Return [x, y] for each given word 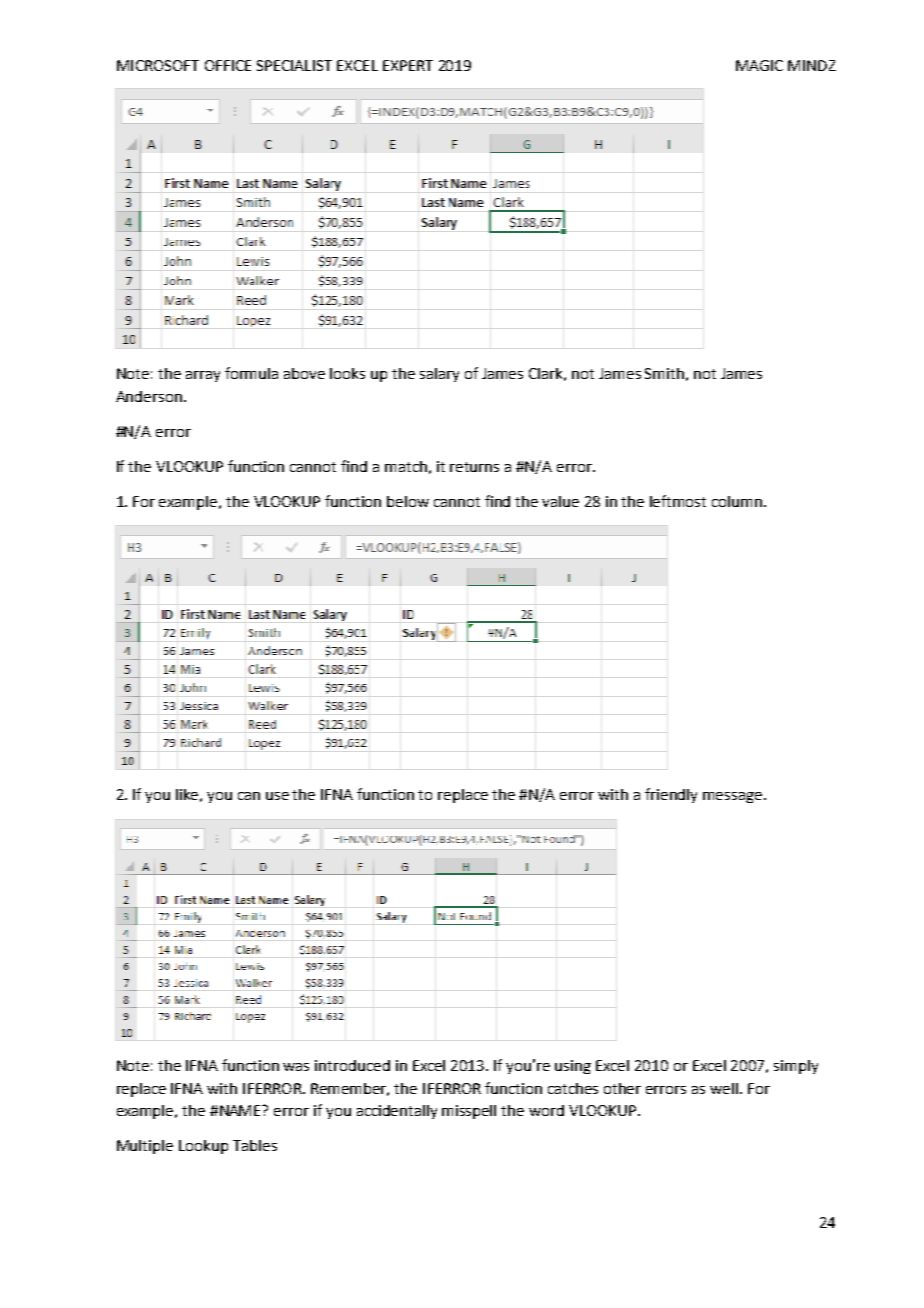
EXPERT [408, 65]
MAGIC [759, 65]
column [738, 501]
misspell [469, 1112]
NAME [242, 1110]
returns [474, 467]
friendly [671, 795]
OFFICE [228, 65]
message [734, 797]
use [277, 796]
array [203, 376]
